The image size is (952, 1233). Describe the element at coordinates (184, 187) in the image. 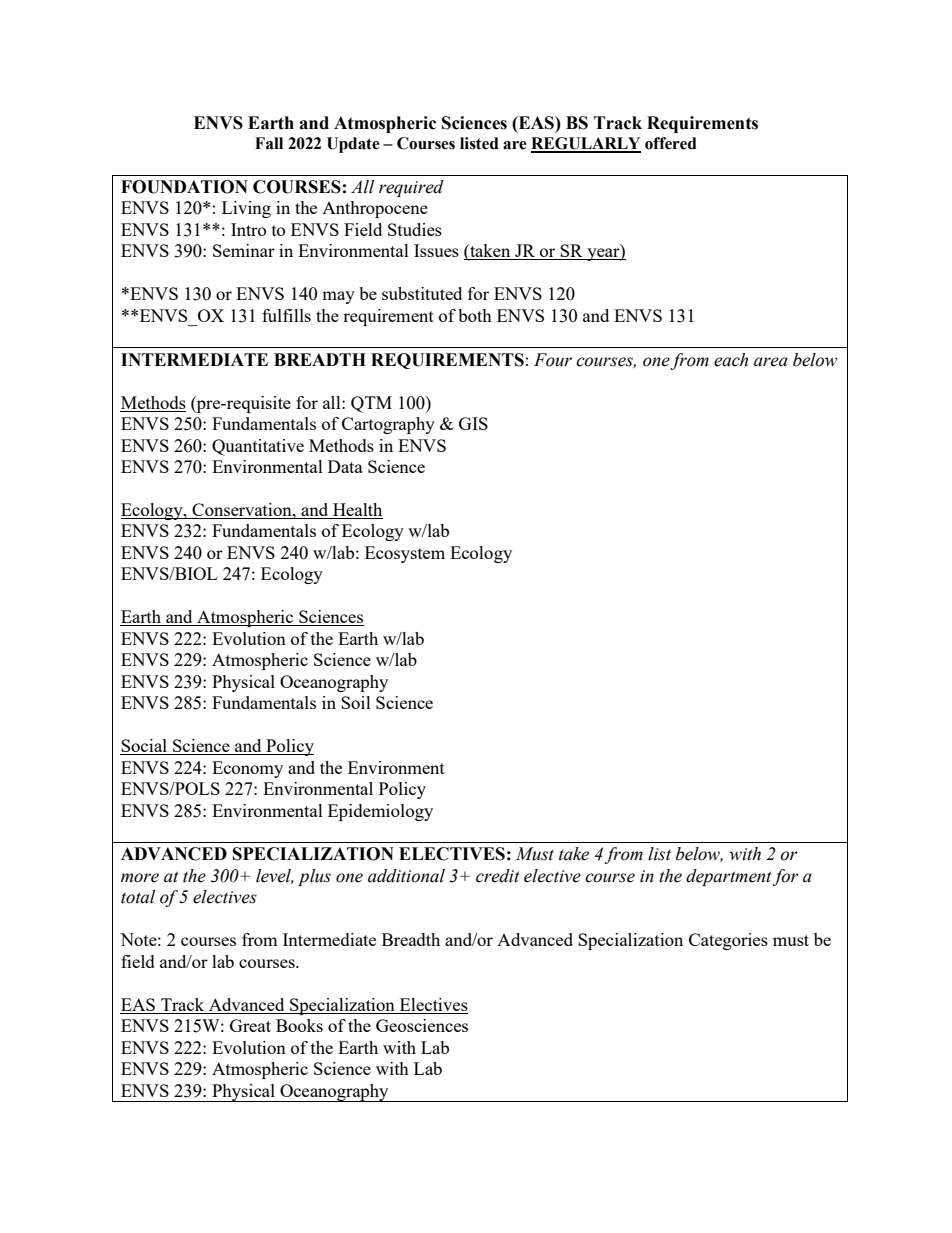

I see `FOUNDATION` at that location.
